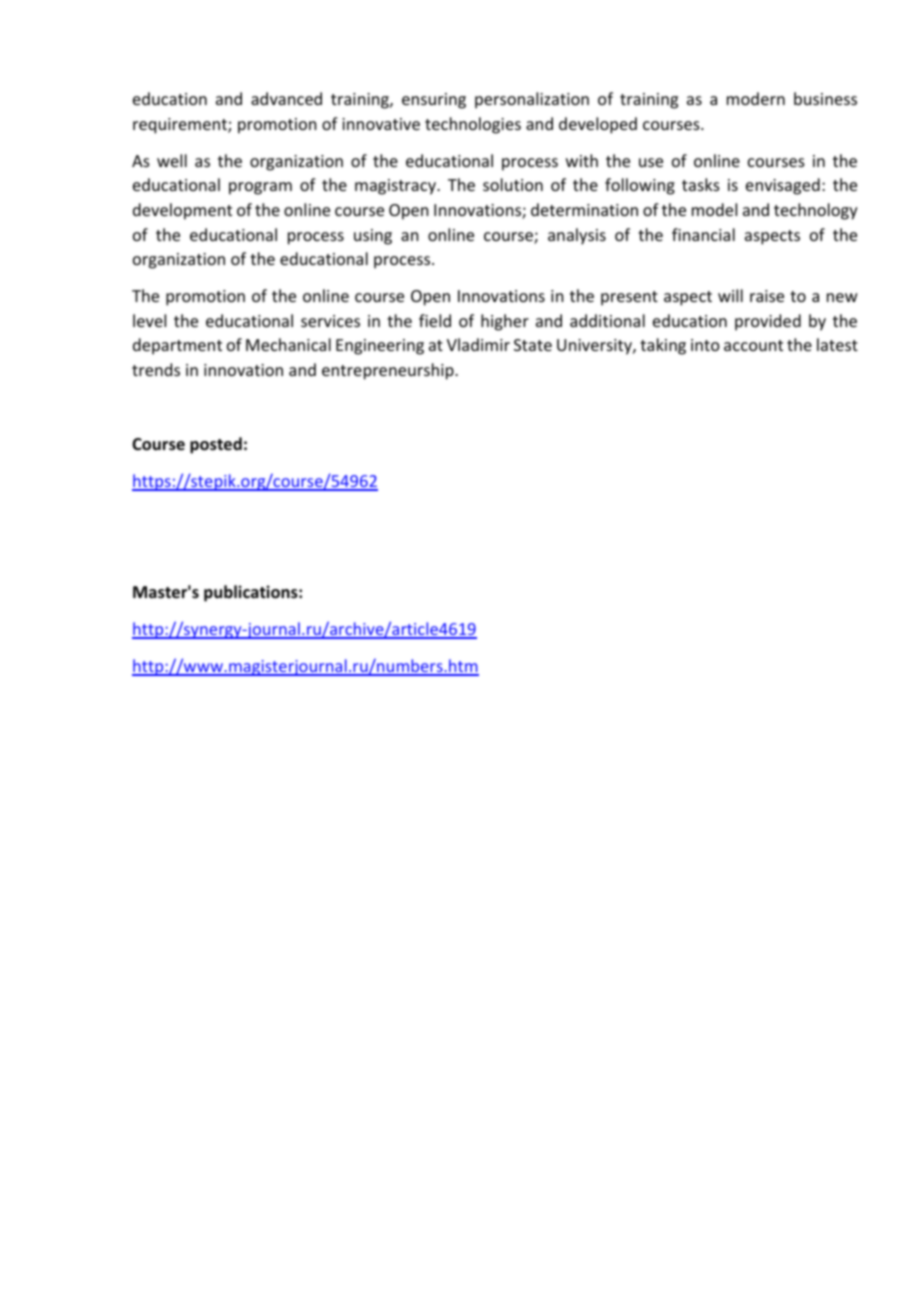 This page has width=924, height=1308. I want to click on advanced, so click(286, 98).
